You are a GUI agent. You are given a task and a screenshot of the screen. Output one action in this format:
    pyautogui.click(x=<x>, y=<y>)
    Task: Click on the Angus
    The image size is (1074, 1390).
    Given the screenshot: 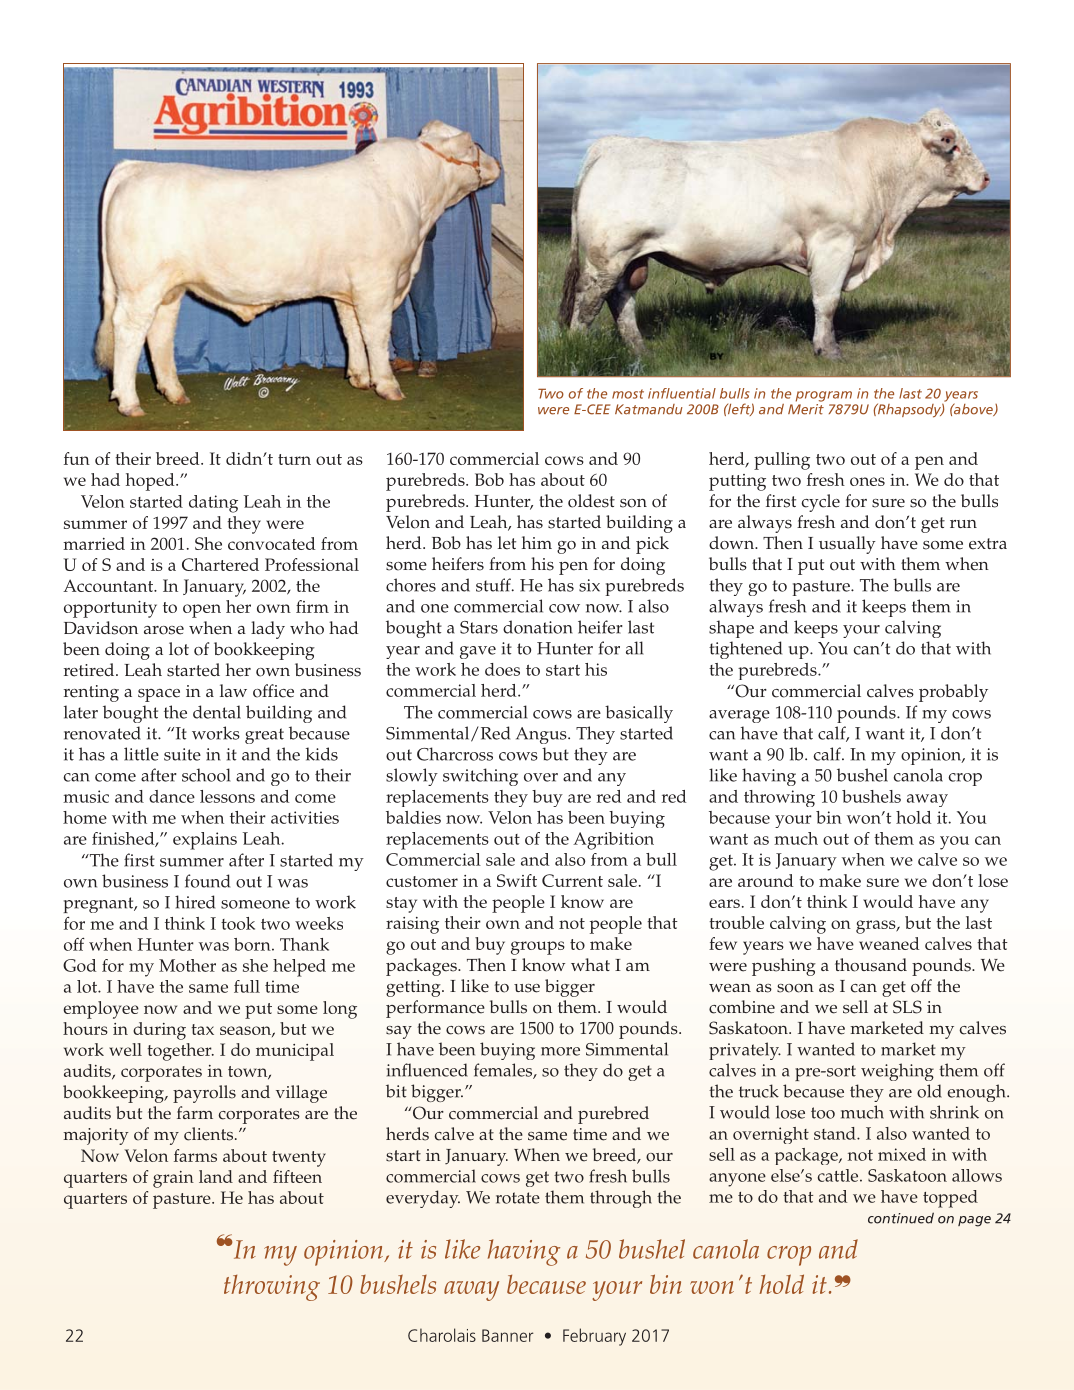 What is the action you would take?
    pyautogui.click(x=542, y=735)
